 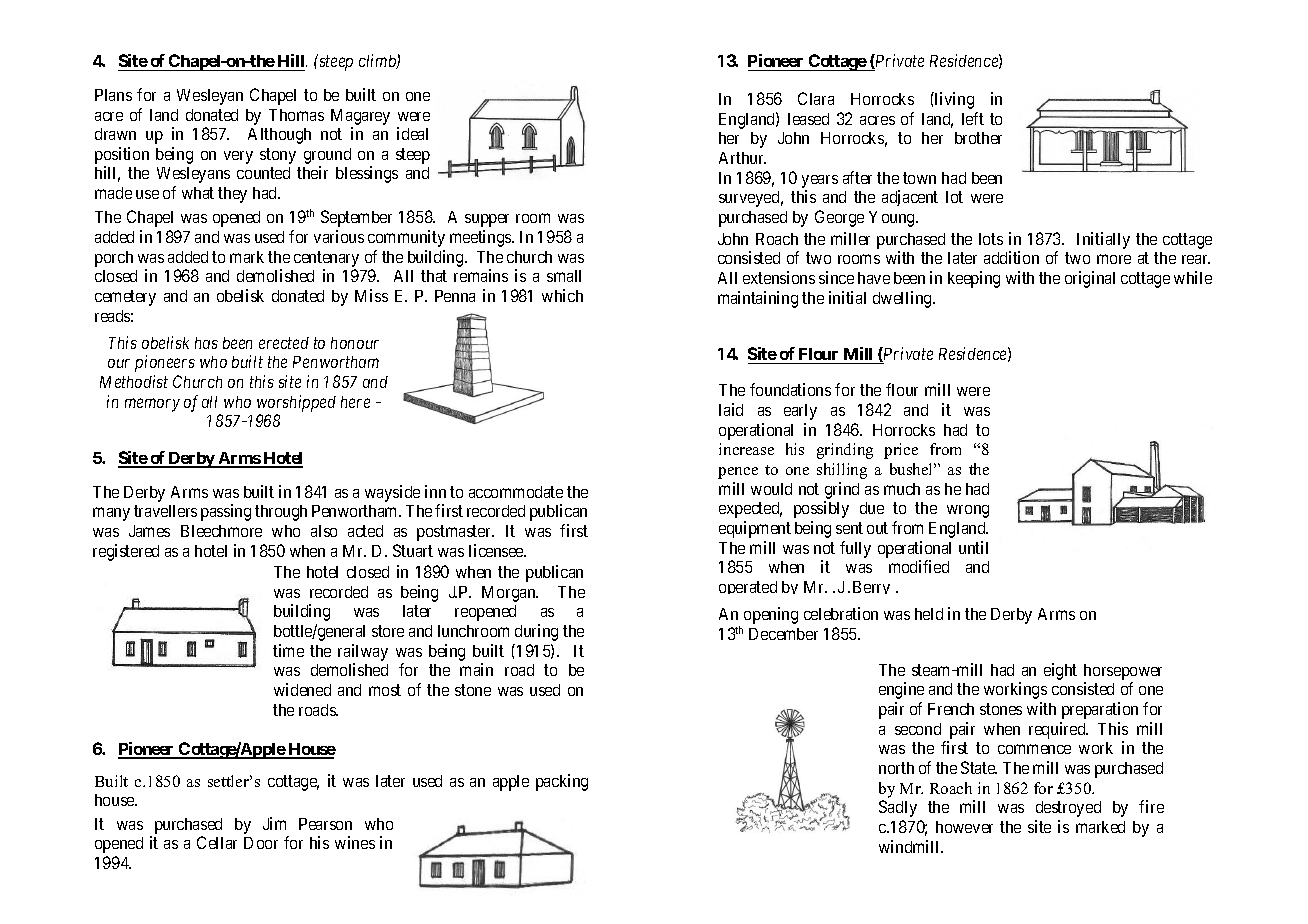 I want to click on wrong, so click(x=968, y=511).
